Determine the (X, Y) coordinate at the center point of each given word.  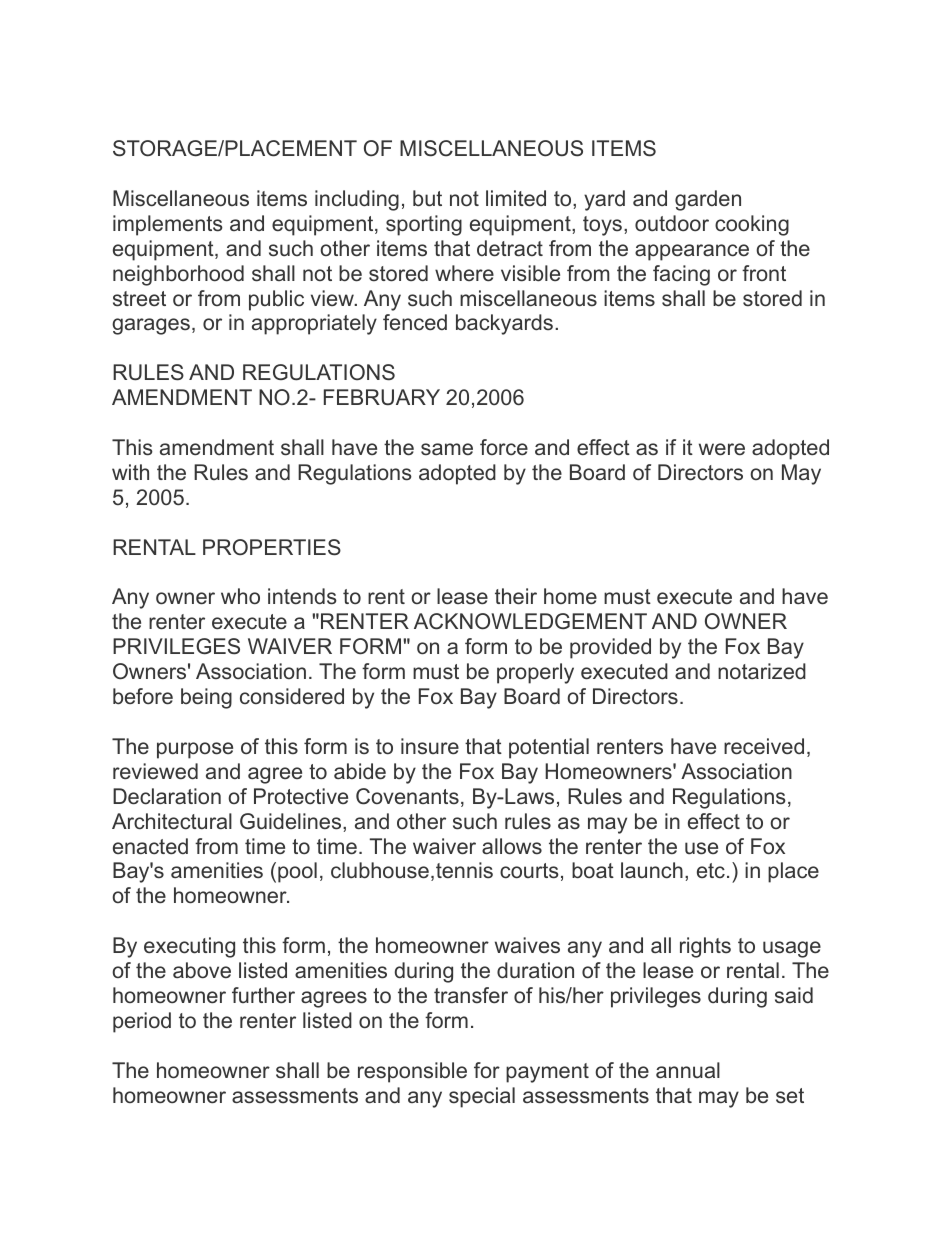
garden (708, 200)
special (482, 1097)
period (142, 1022)
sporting (424, 225)
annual (688, 1070)
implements (168, 225)
